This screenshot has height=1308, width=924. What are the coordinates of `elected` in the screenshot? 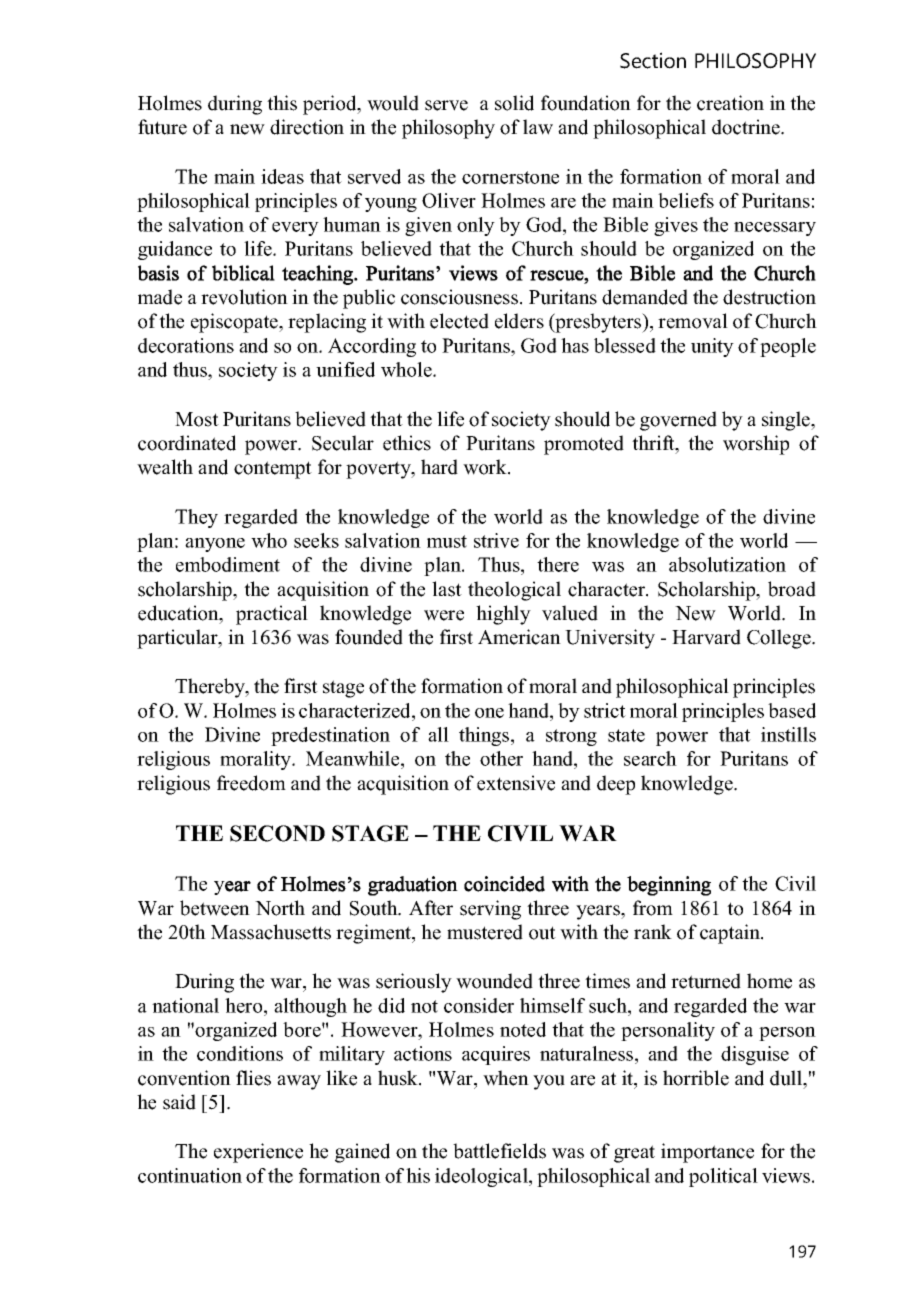 It's located at (459, 321).
